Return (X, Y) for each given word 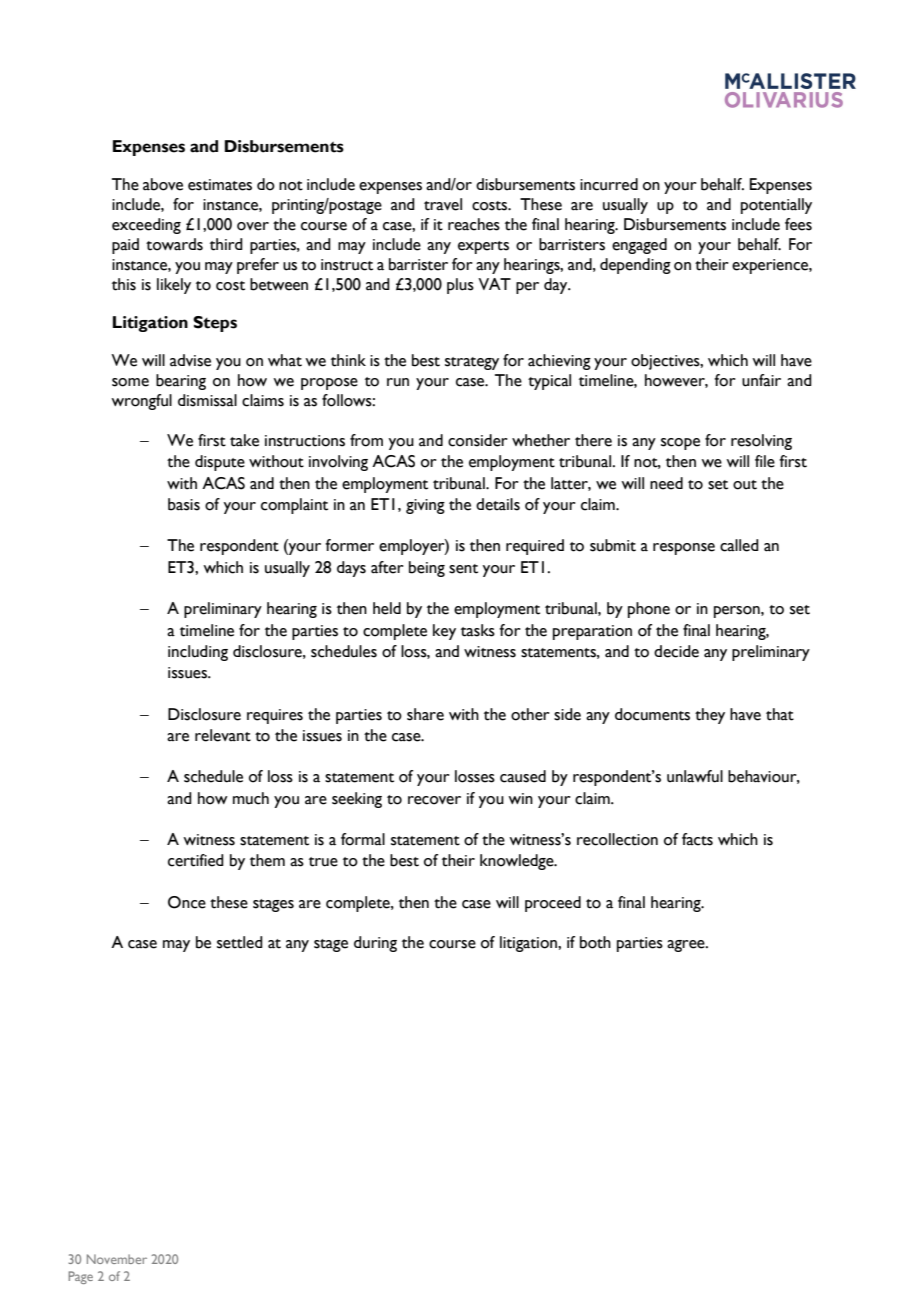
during (375, 944)
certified (196, 860)
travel (443, 204)
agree (687, 946)
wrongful (141, 402)
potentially (776, 206)
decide (676, 651)
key (444, 632)
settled (240, 942)
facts (697, 839)
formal (363, 839)
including (198, 653)
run (398, 382)
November (117, 1259)
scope (680, 444)
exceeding (146, 226)
